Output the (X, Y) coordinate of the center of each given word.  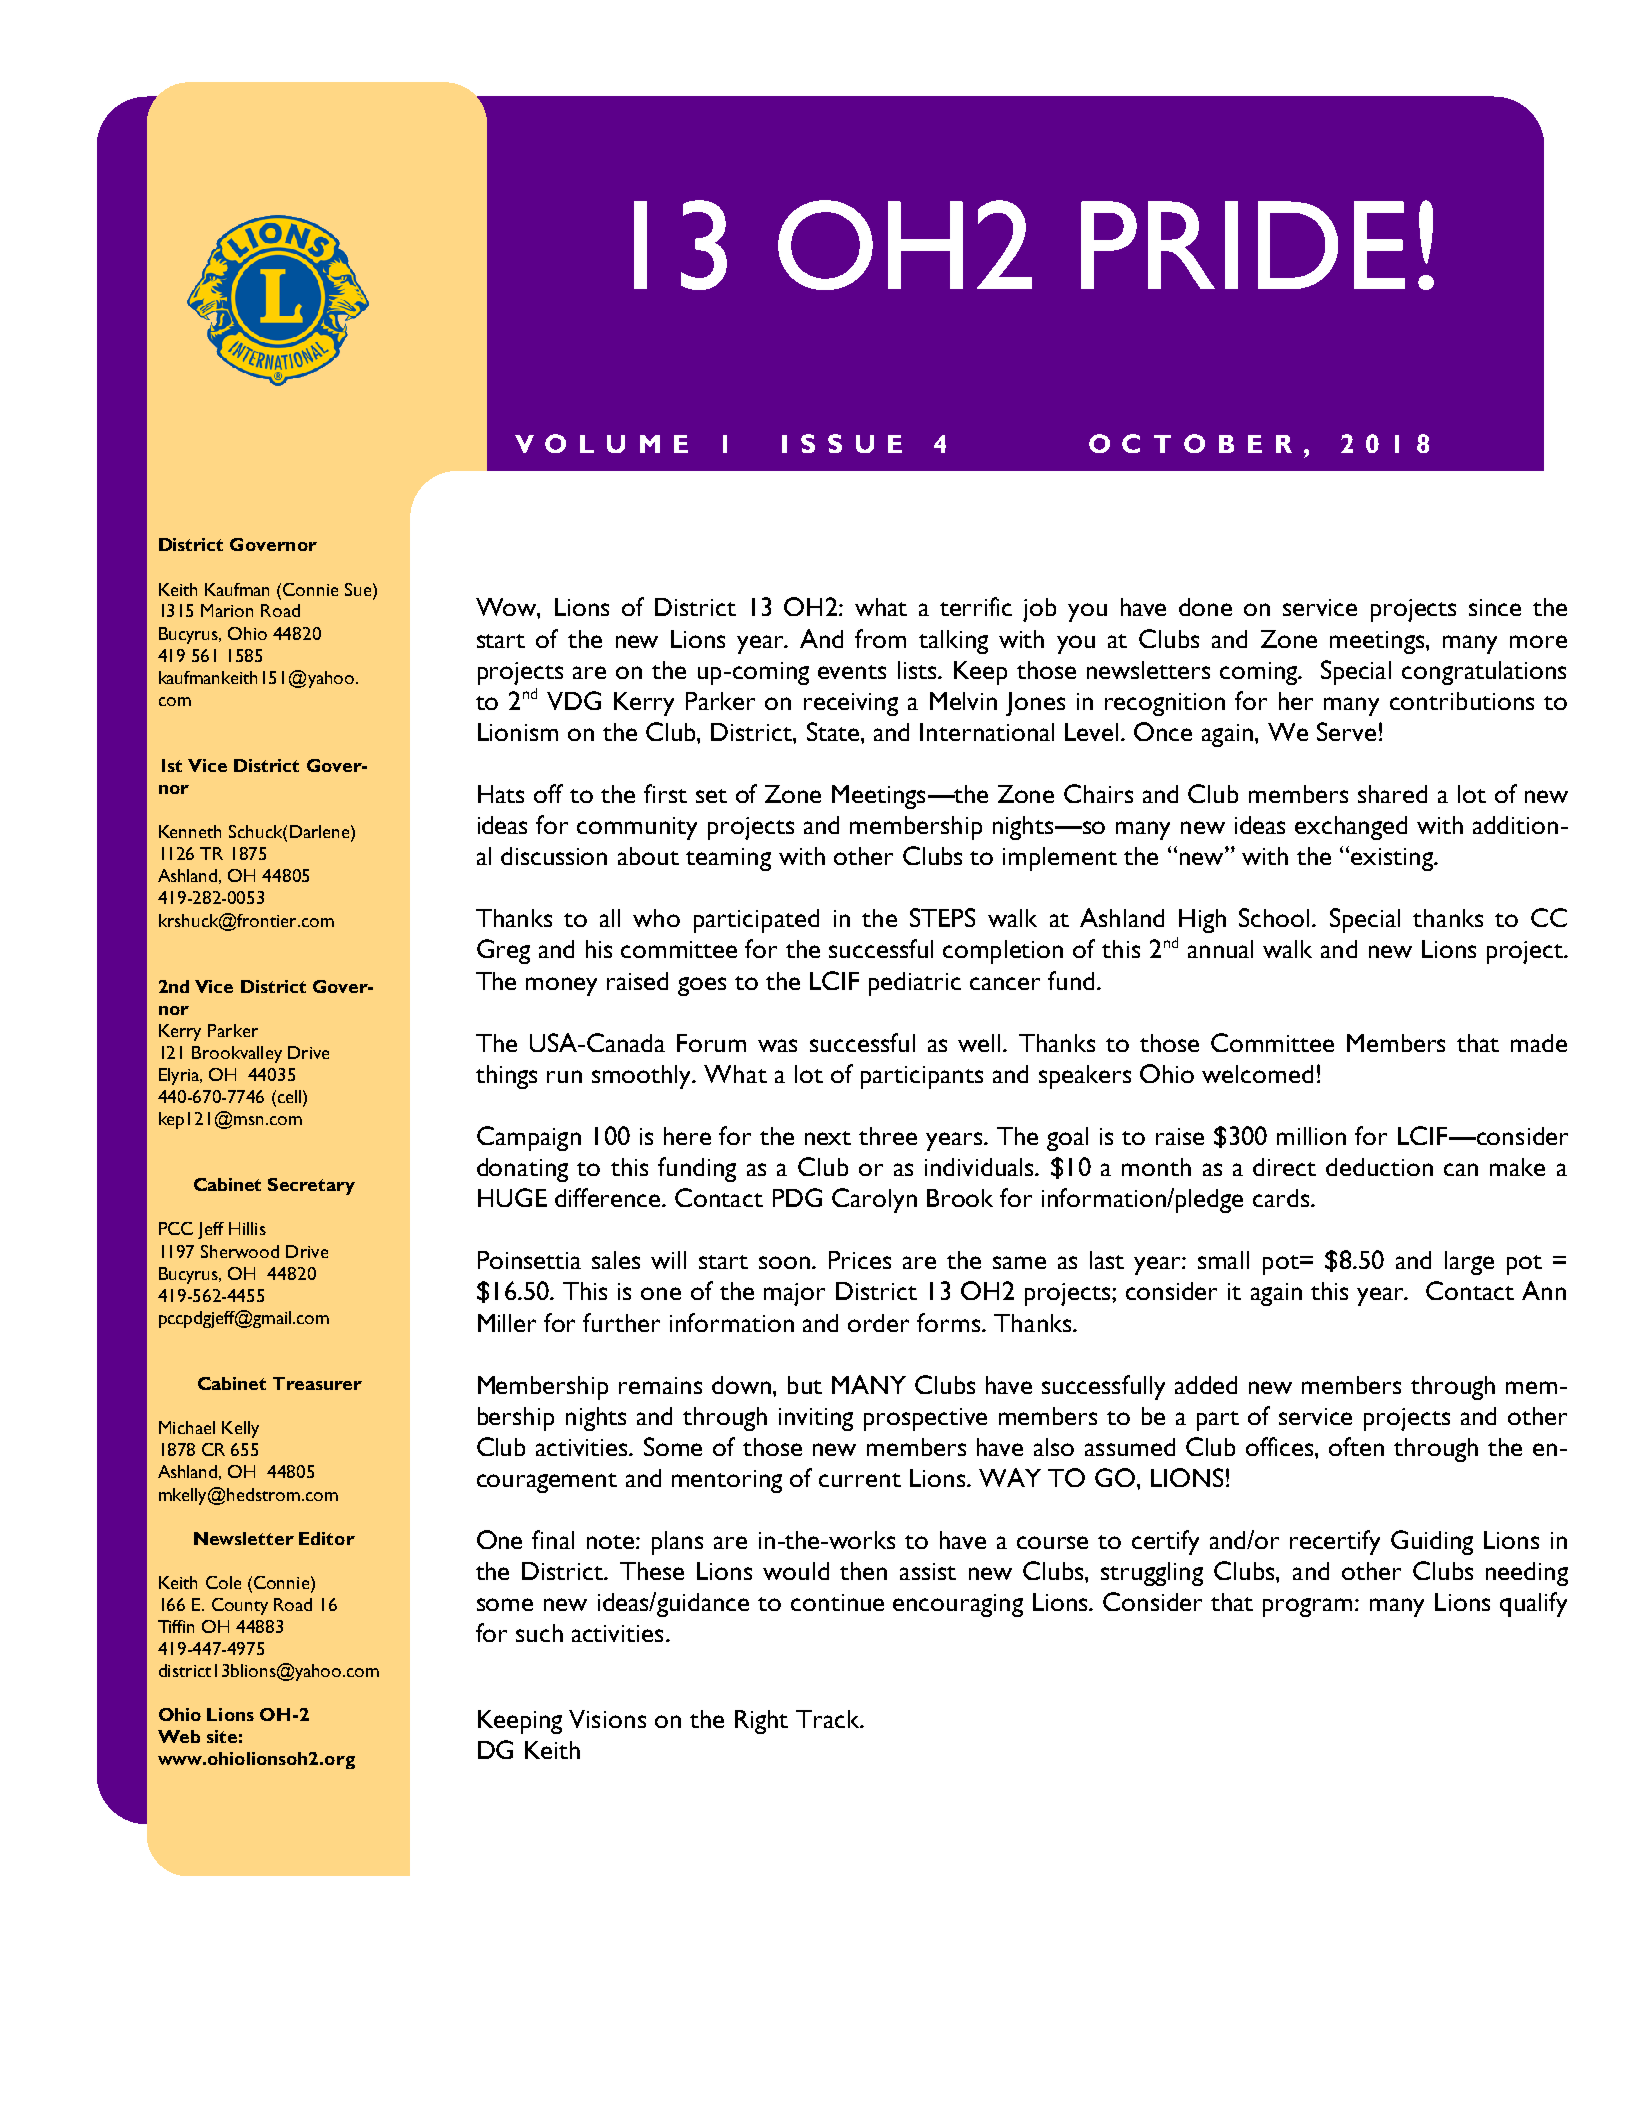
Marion (227, 610)
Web (179, 1736)
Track (829, 1719)
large (1469, 1263)
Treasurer (317, 1383)
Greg (503, 951)
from (880, 638)
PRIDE (1243, 245)
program (1307, 1607)
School (1274, 917)
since (1495, 607)
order (878, 1323)
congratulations (1484, 673)
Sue (359, 589)
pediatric (915, 984)
